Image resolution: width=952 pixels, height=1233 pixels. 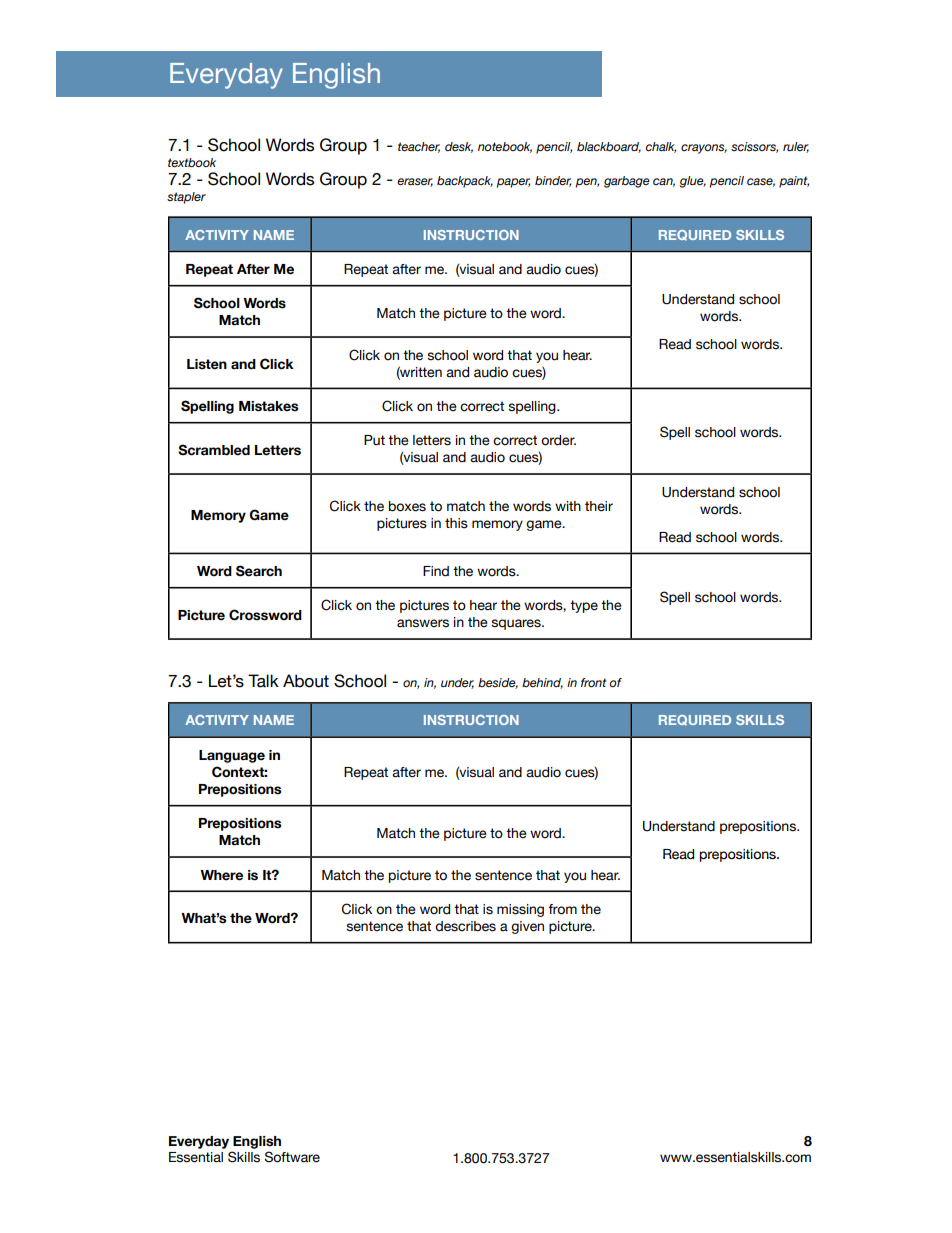 I want to click on Software, so click(x=292, y=1157).
